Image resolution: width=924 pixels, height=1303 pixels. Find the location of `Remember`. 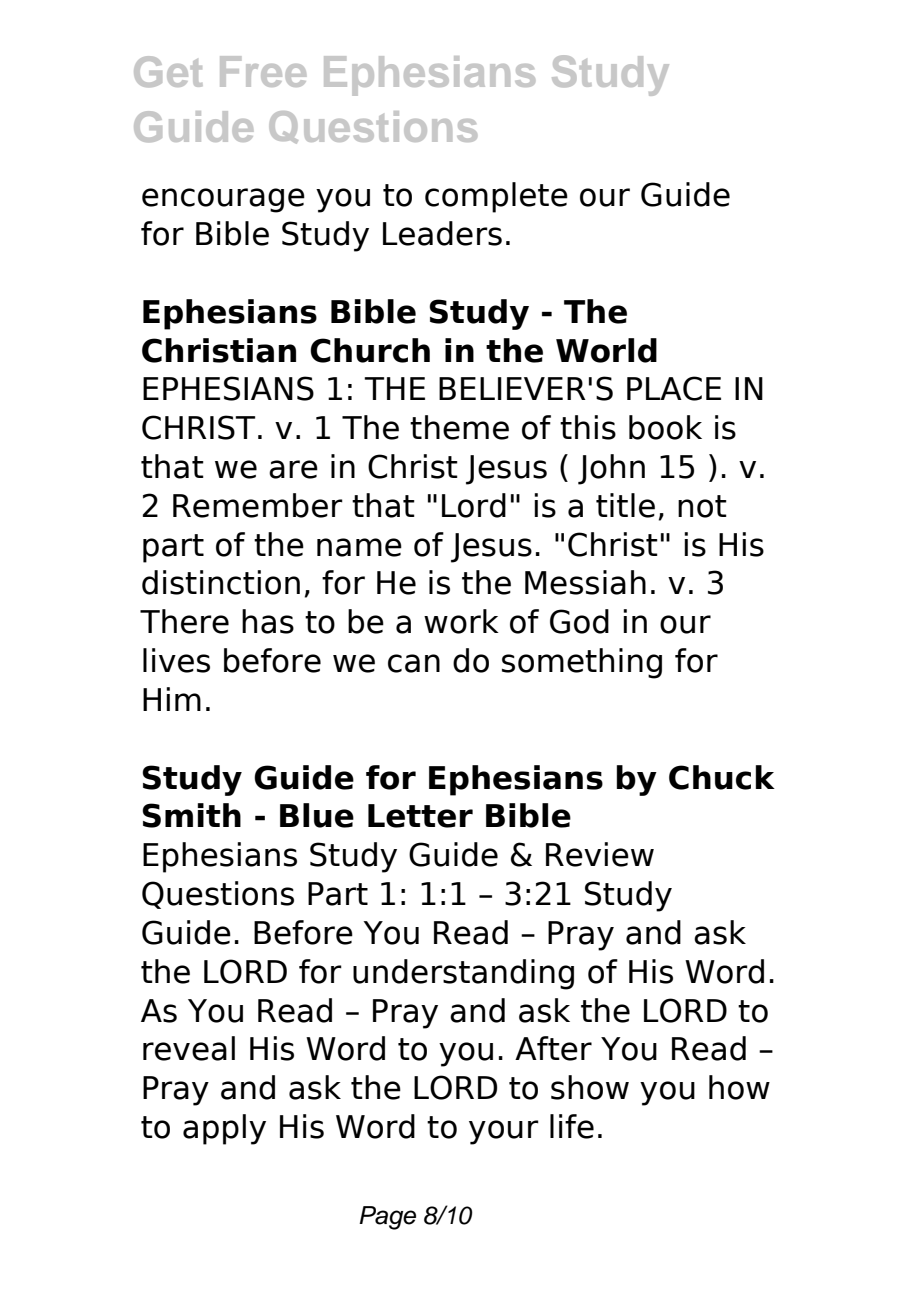

Remember is located at coordinates (258, 505).
